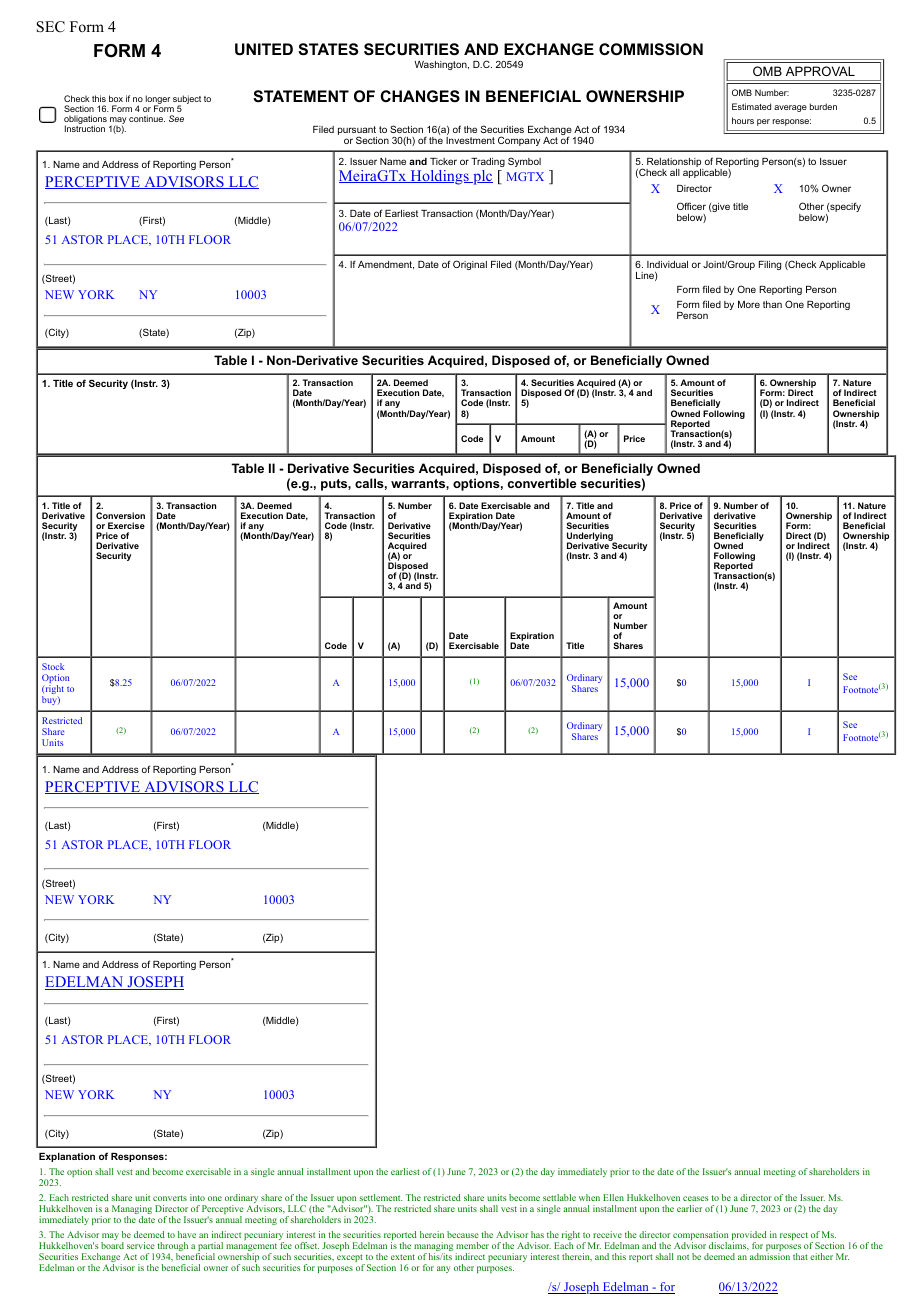  Describe the element at coordinates (158, 100) in the screenshot. I see `longer` at that location.
